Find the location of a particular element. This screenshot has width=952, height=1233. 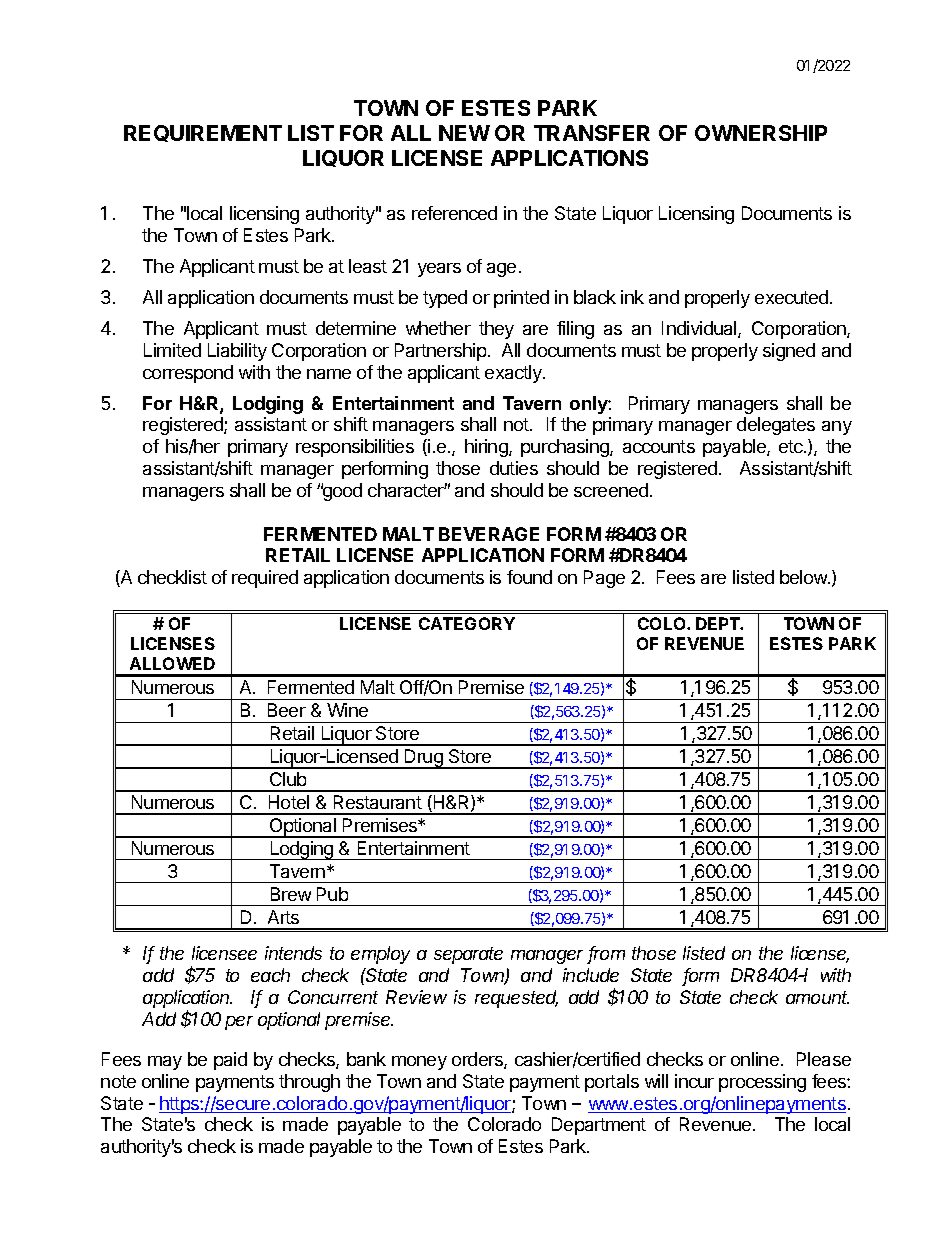

OWNERSHIP is located at coordinates (761, 133).
